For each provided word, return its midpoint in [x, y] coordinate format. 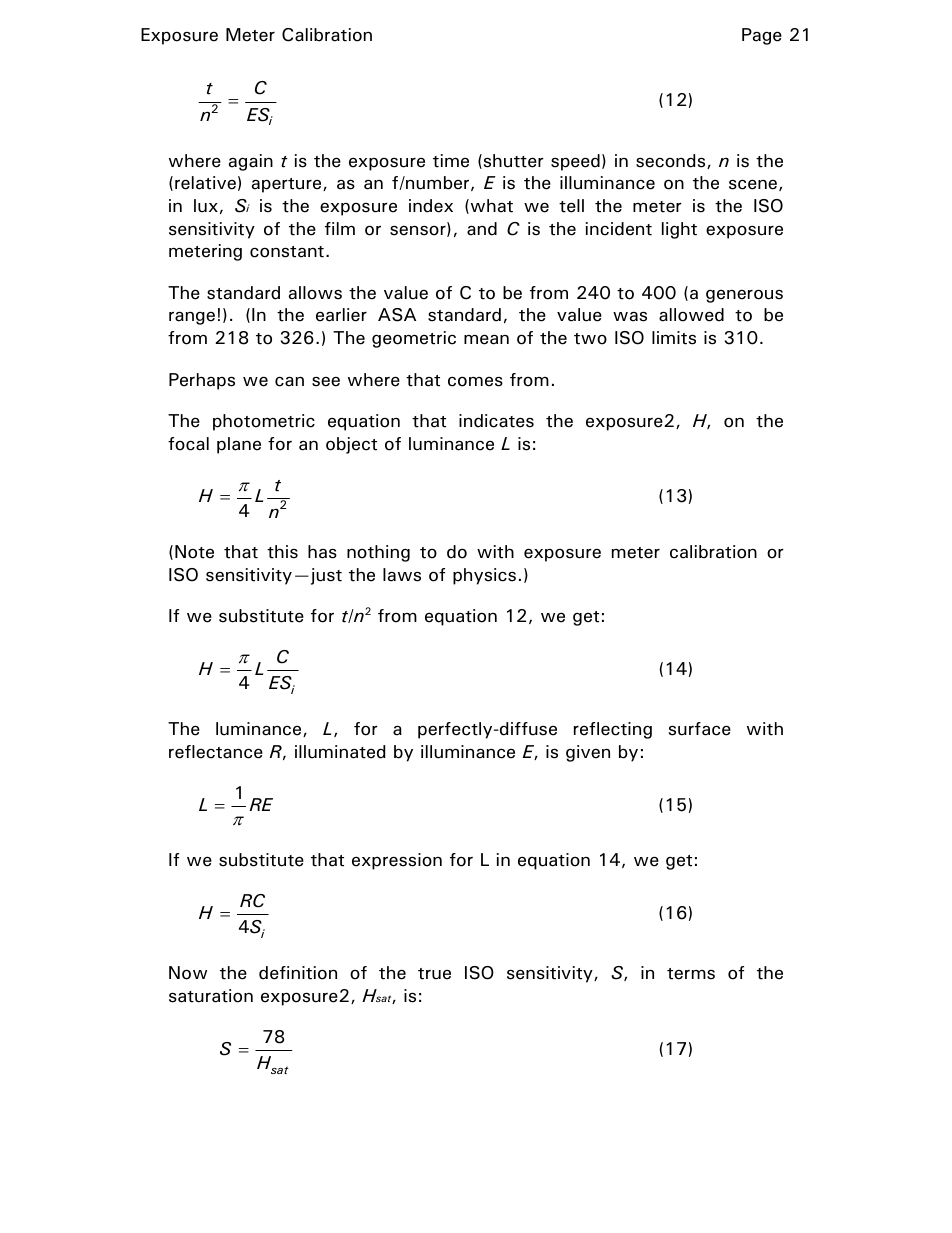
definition [298, 973]
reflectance [216, 752]
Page [762, 36]
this [282, 552]
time [451, 161]
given [588, 753]
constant [287, 252]
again [251, 162]
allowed [691, 315]
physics [484, 576]
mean [486, 339]
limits [674, 338]
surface [699, 729]
